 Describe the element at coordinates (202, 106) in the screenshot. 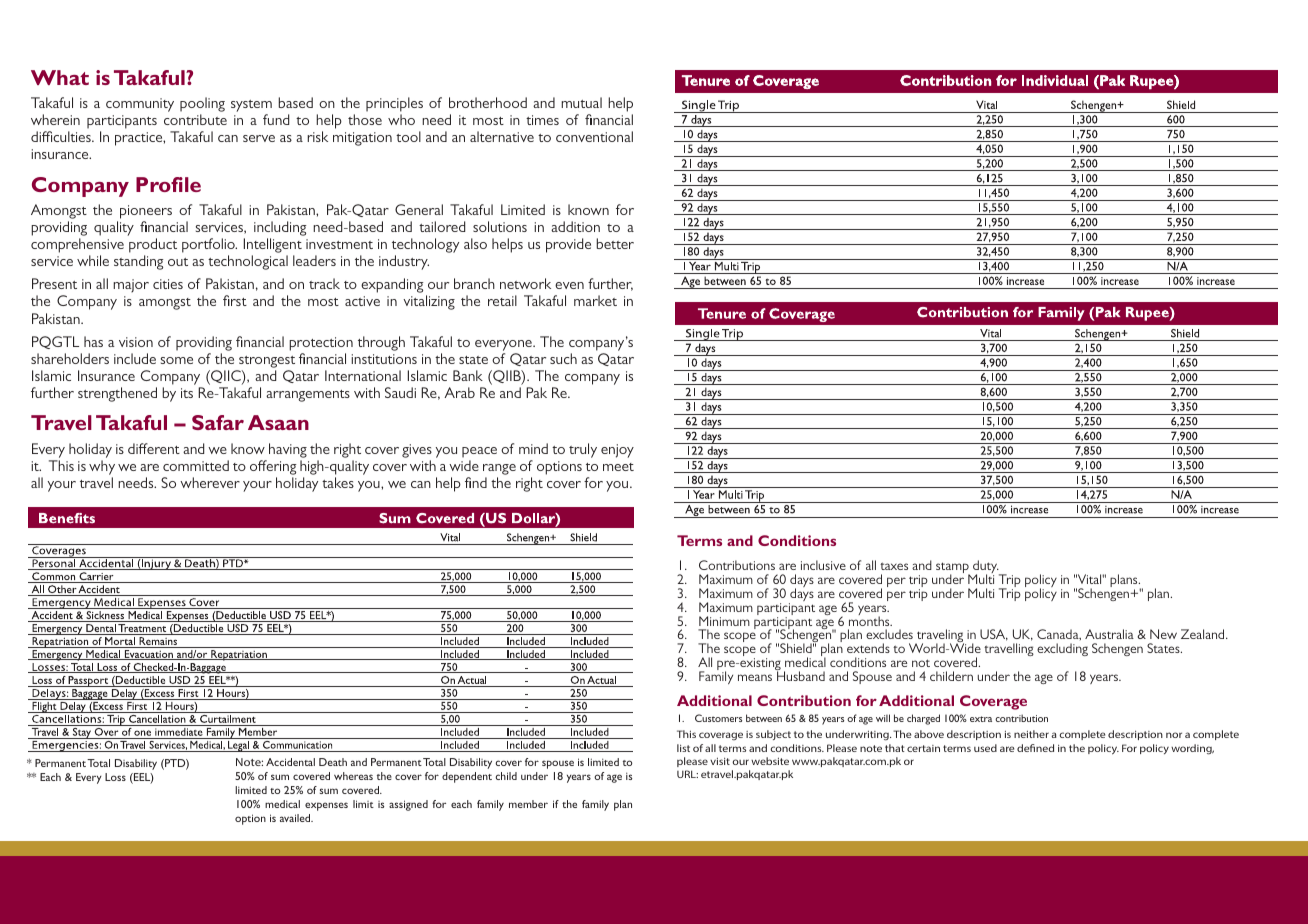

I see `pooling` at that location.
